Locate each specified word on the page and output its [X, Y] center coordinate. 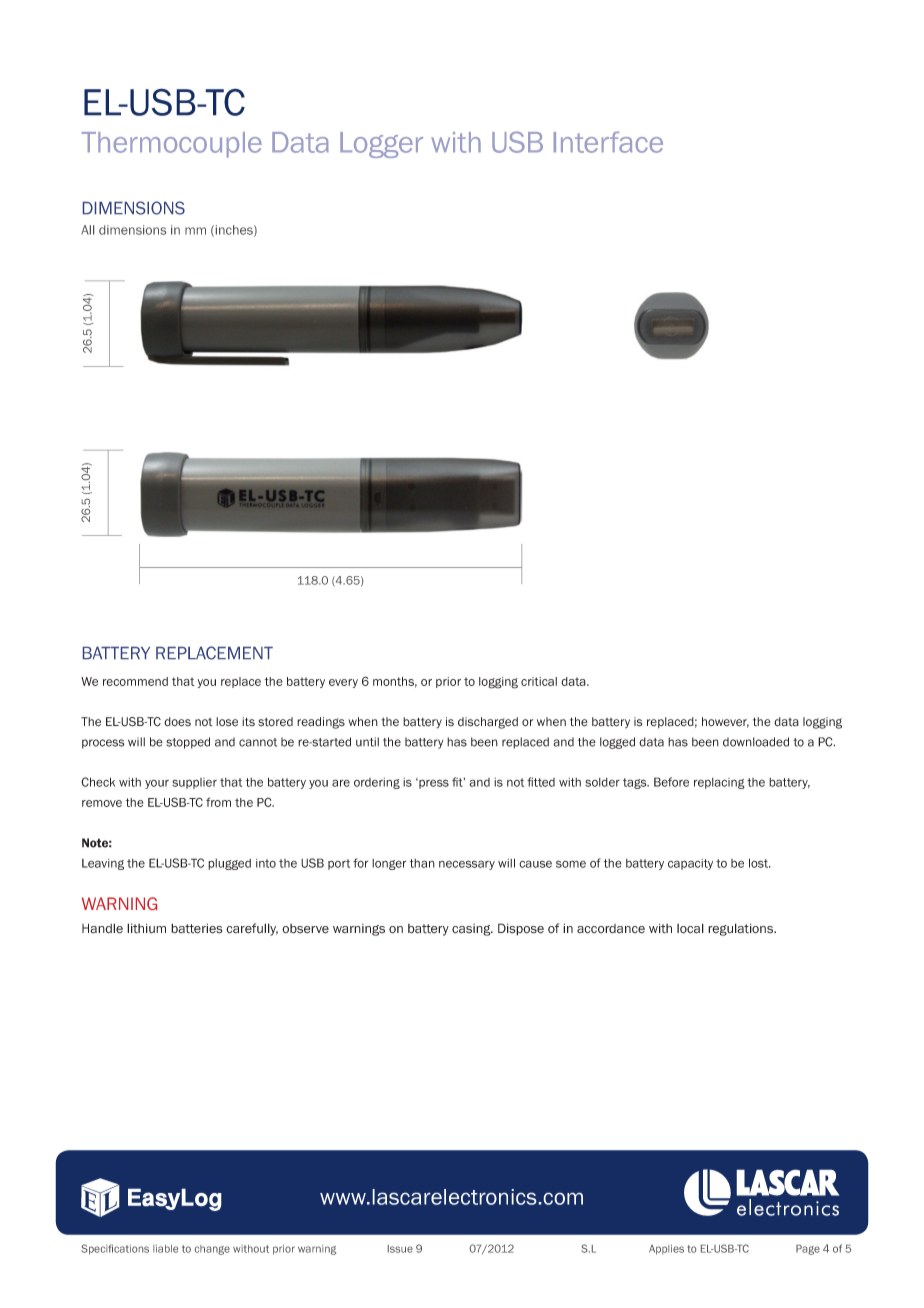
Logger [381, 145]
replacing [719, 783]
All [87, 230]
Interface [608, 142]
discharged [488, 723]
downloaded [756, 742]
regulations [742, 929]
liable [165, 1249]
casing [472, 930]
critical [539, 681]
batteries [196, 928]
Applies [666, 1250]
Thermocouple [172, 145]
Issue [400, 1249]
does [177, 722]
